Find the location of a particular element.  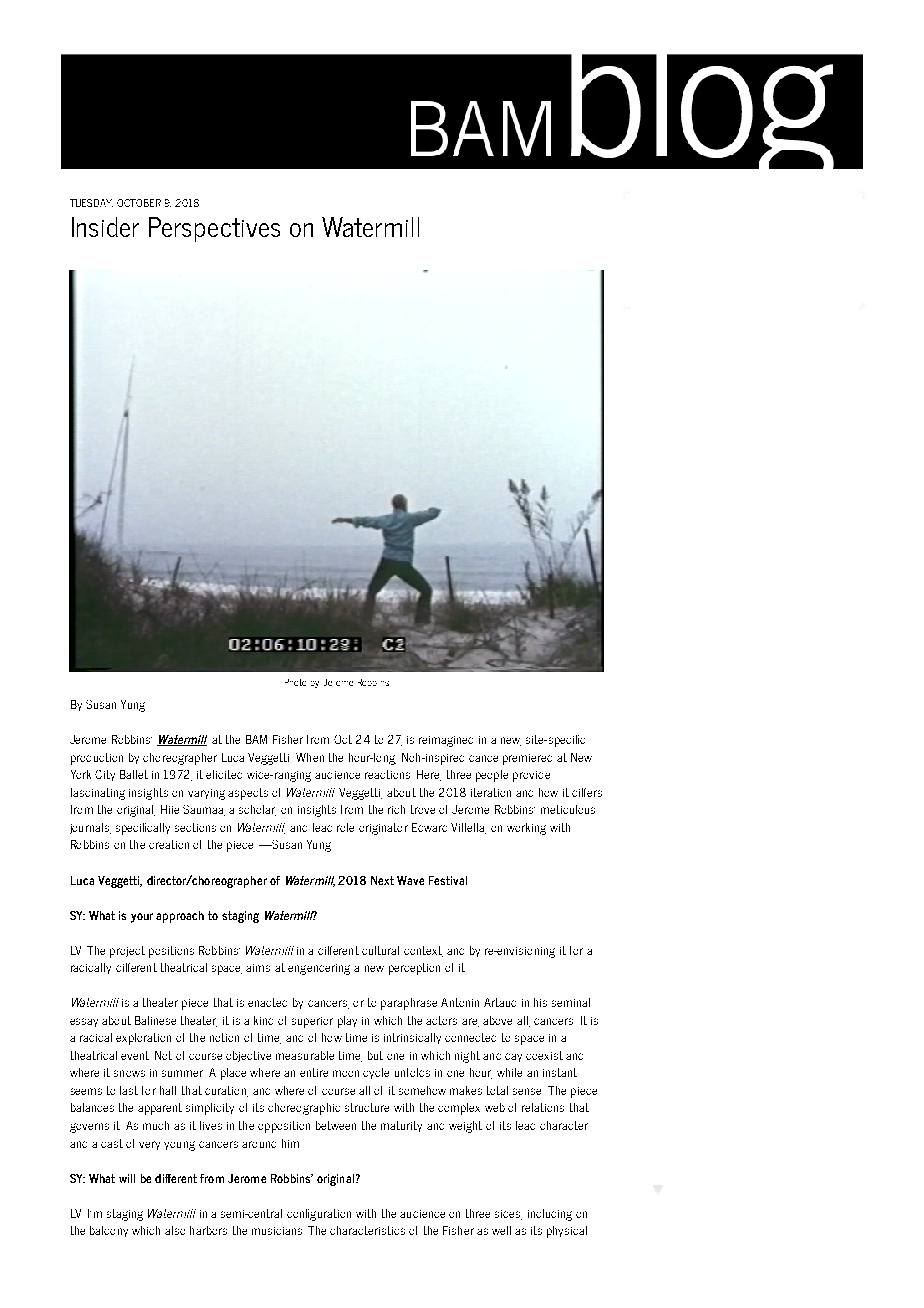

Insider is located at coordinates (105, 227).
